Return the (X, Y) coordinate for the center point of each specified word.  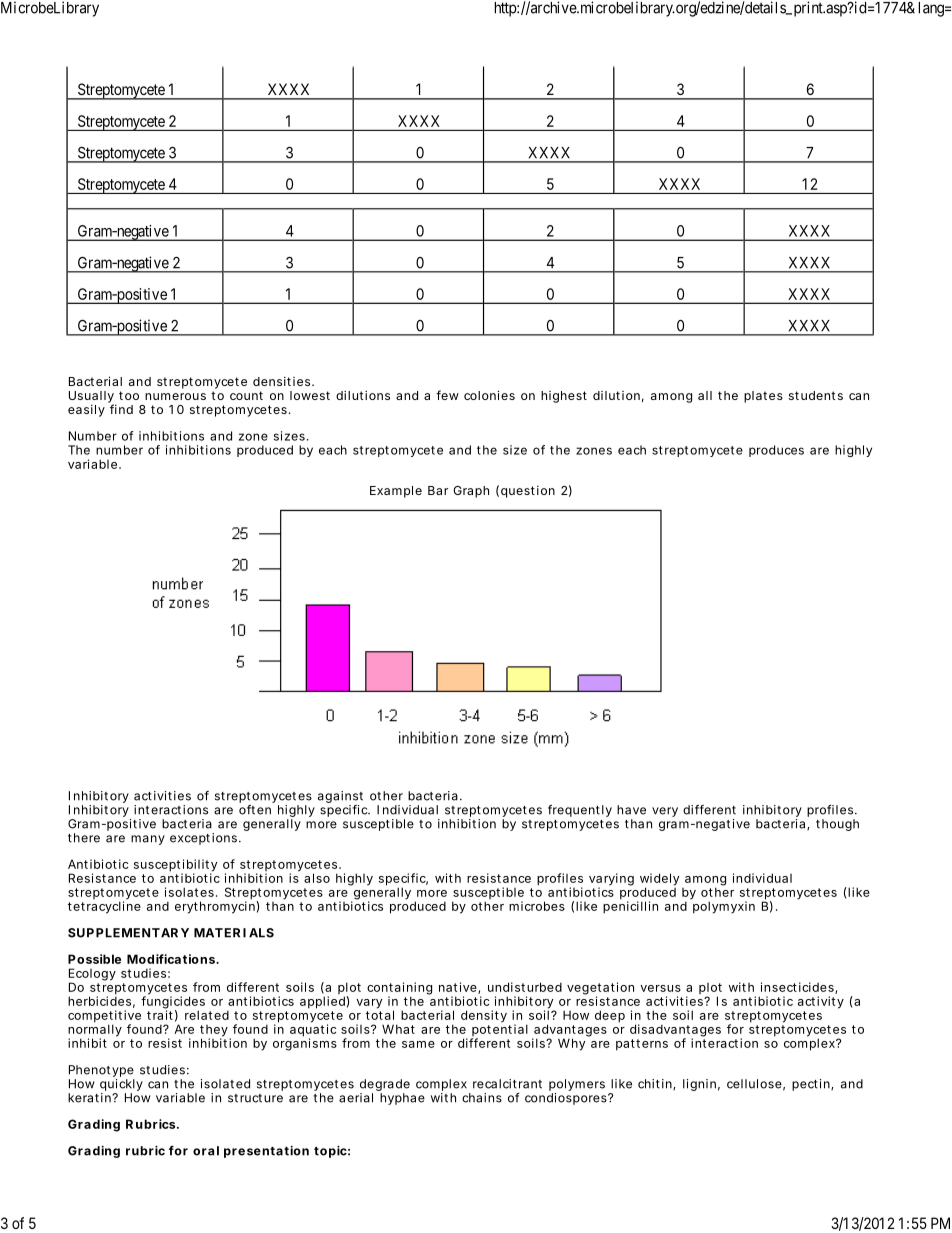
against (340, 798)
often (255, 810)
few (447, 395)
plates (763, 397)
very (665, 812)
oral (206, 1151)
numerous (175, 396)
